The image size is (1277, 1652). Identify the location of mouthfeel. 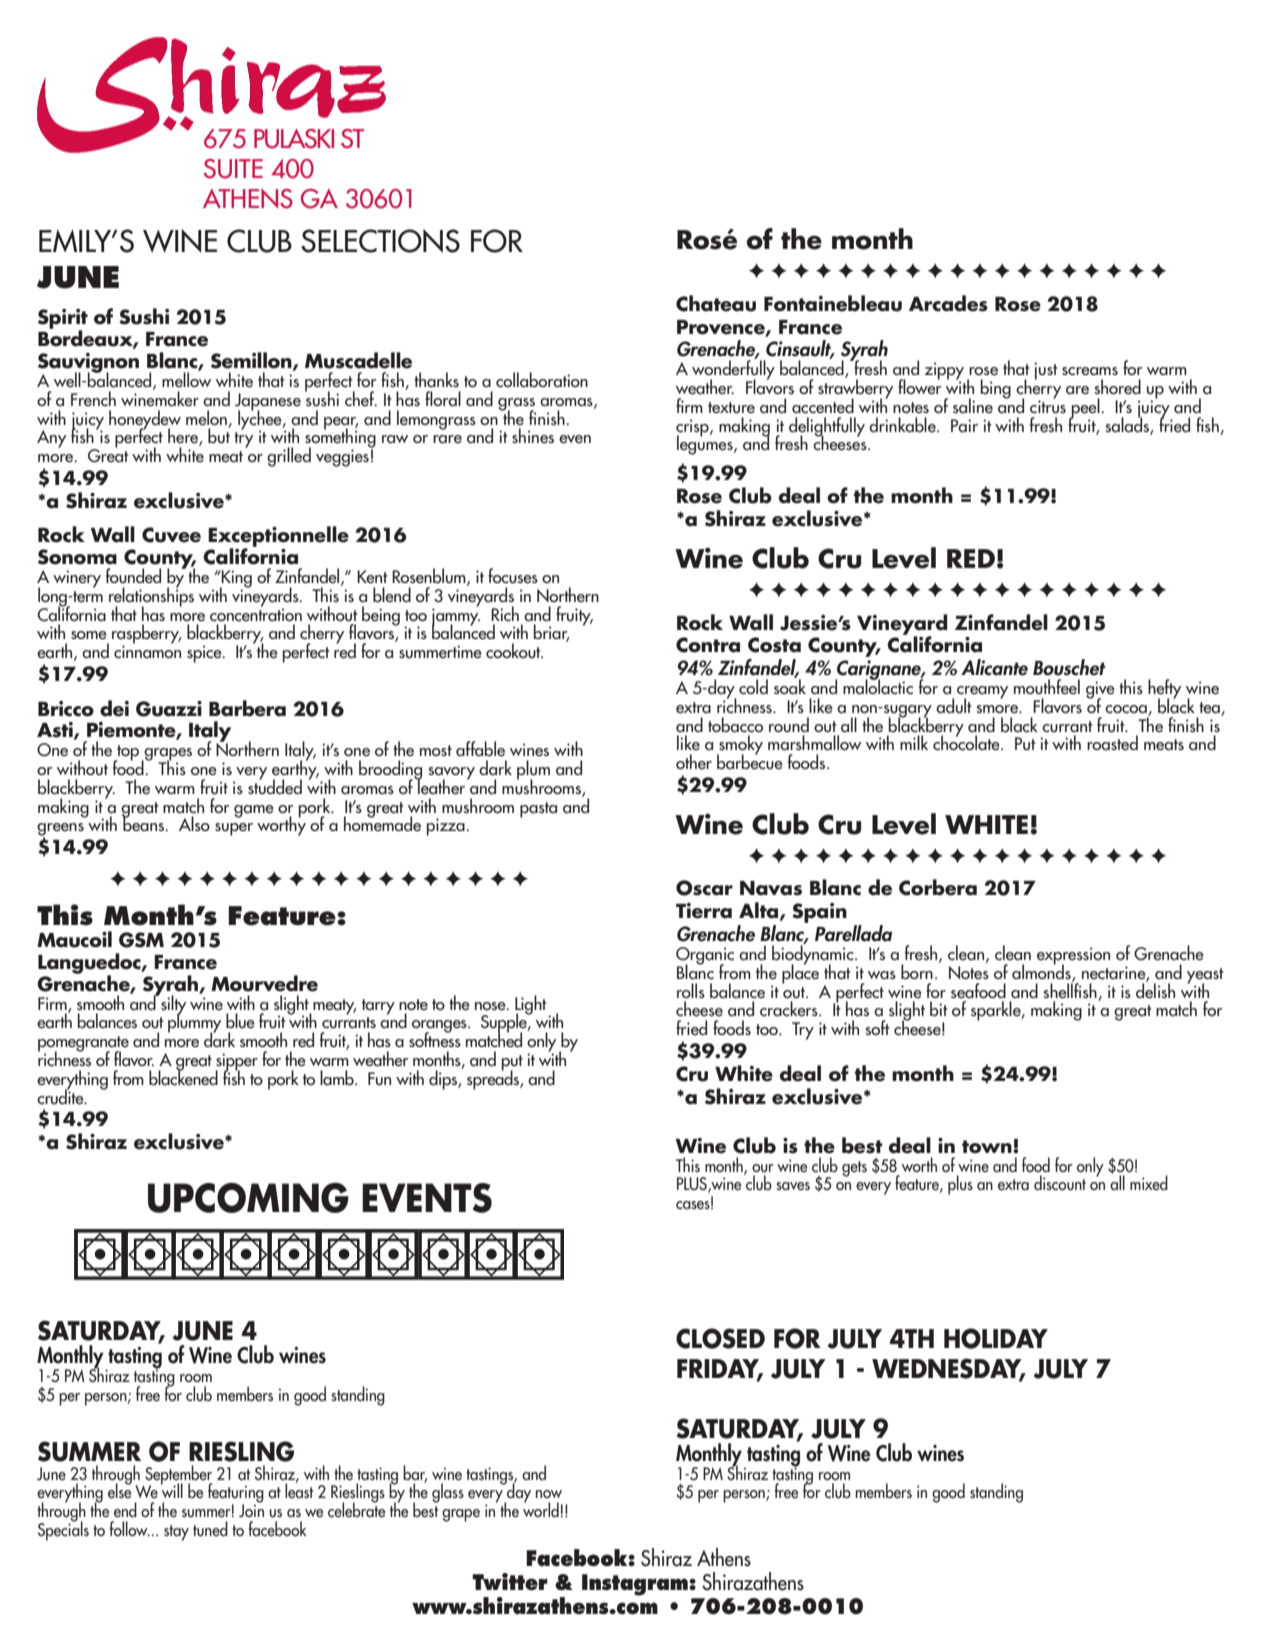
(1047, 687).
